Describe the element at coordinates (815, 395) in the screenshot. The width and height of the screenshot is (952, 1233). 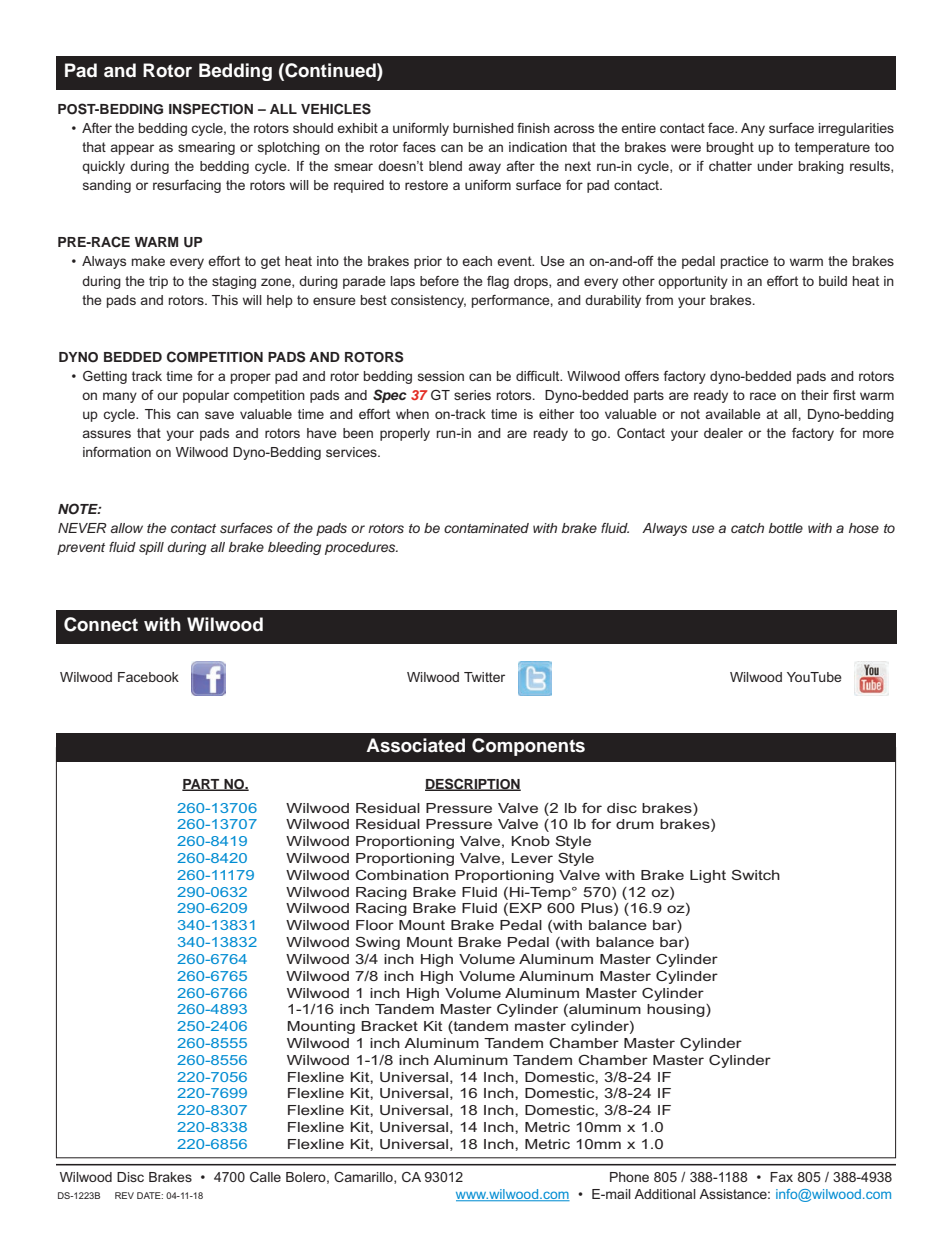
I see `their` at that location.
